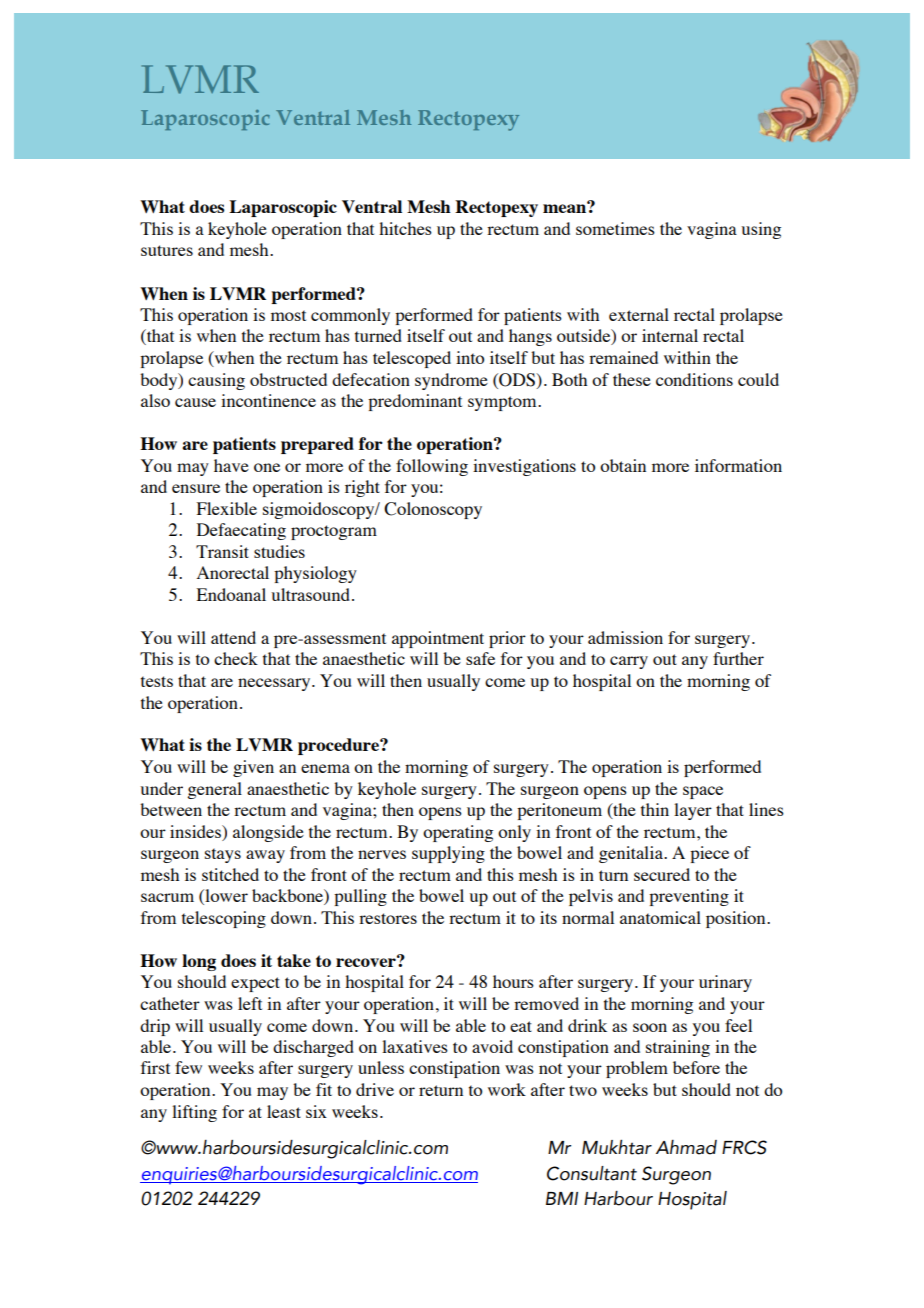 Image resolution: width=924 pixels, height=1308 pixels. I want to click on Ahmad, so click(686, 1147).
